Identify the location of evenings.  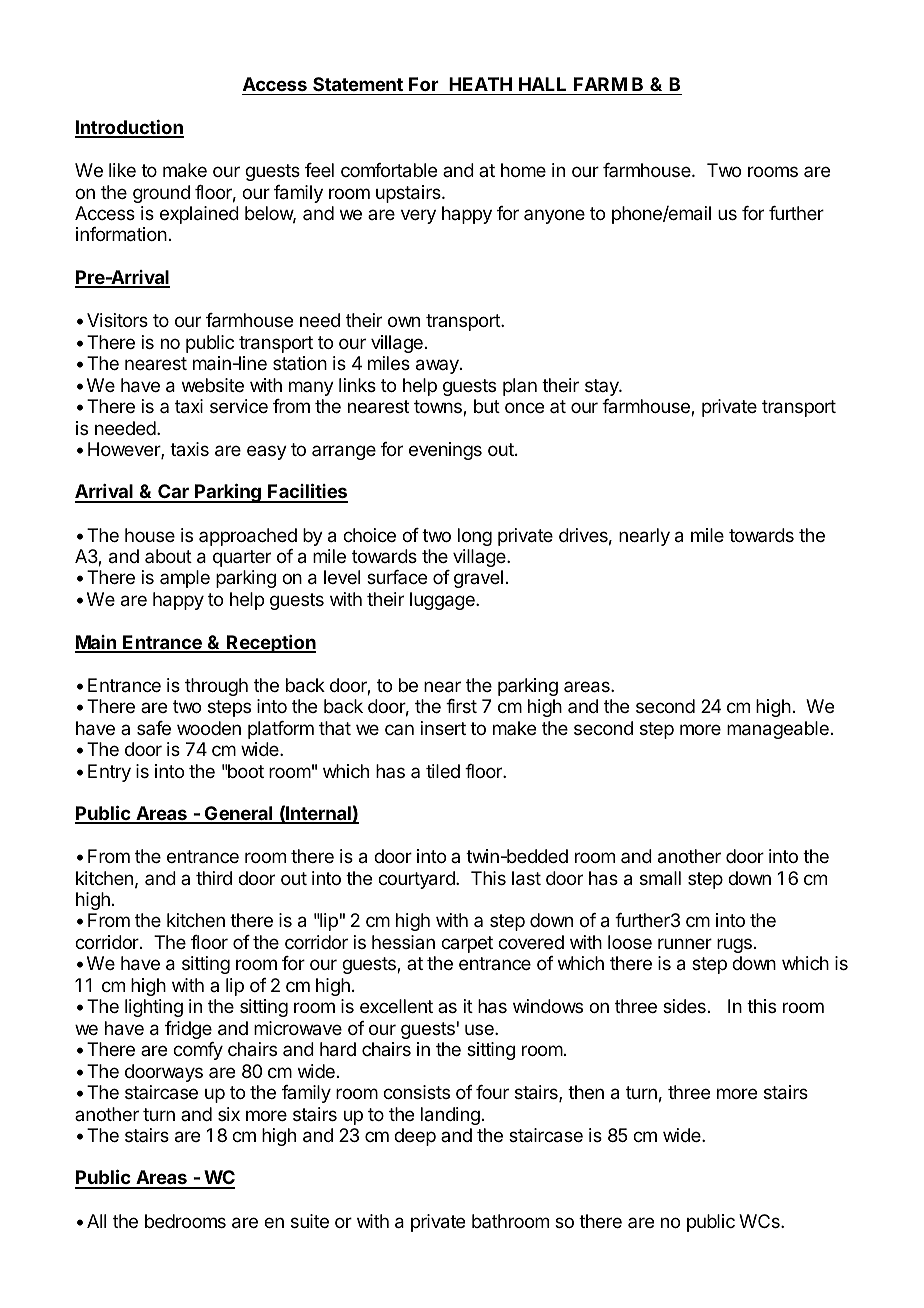
(445, 451).
